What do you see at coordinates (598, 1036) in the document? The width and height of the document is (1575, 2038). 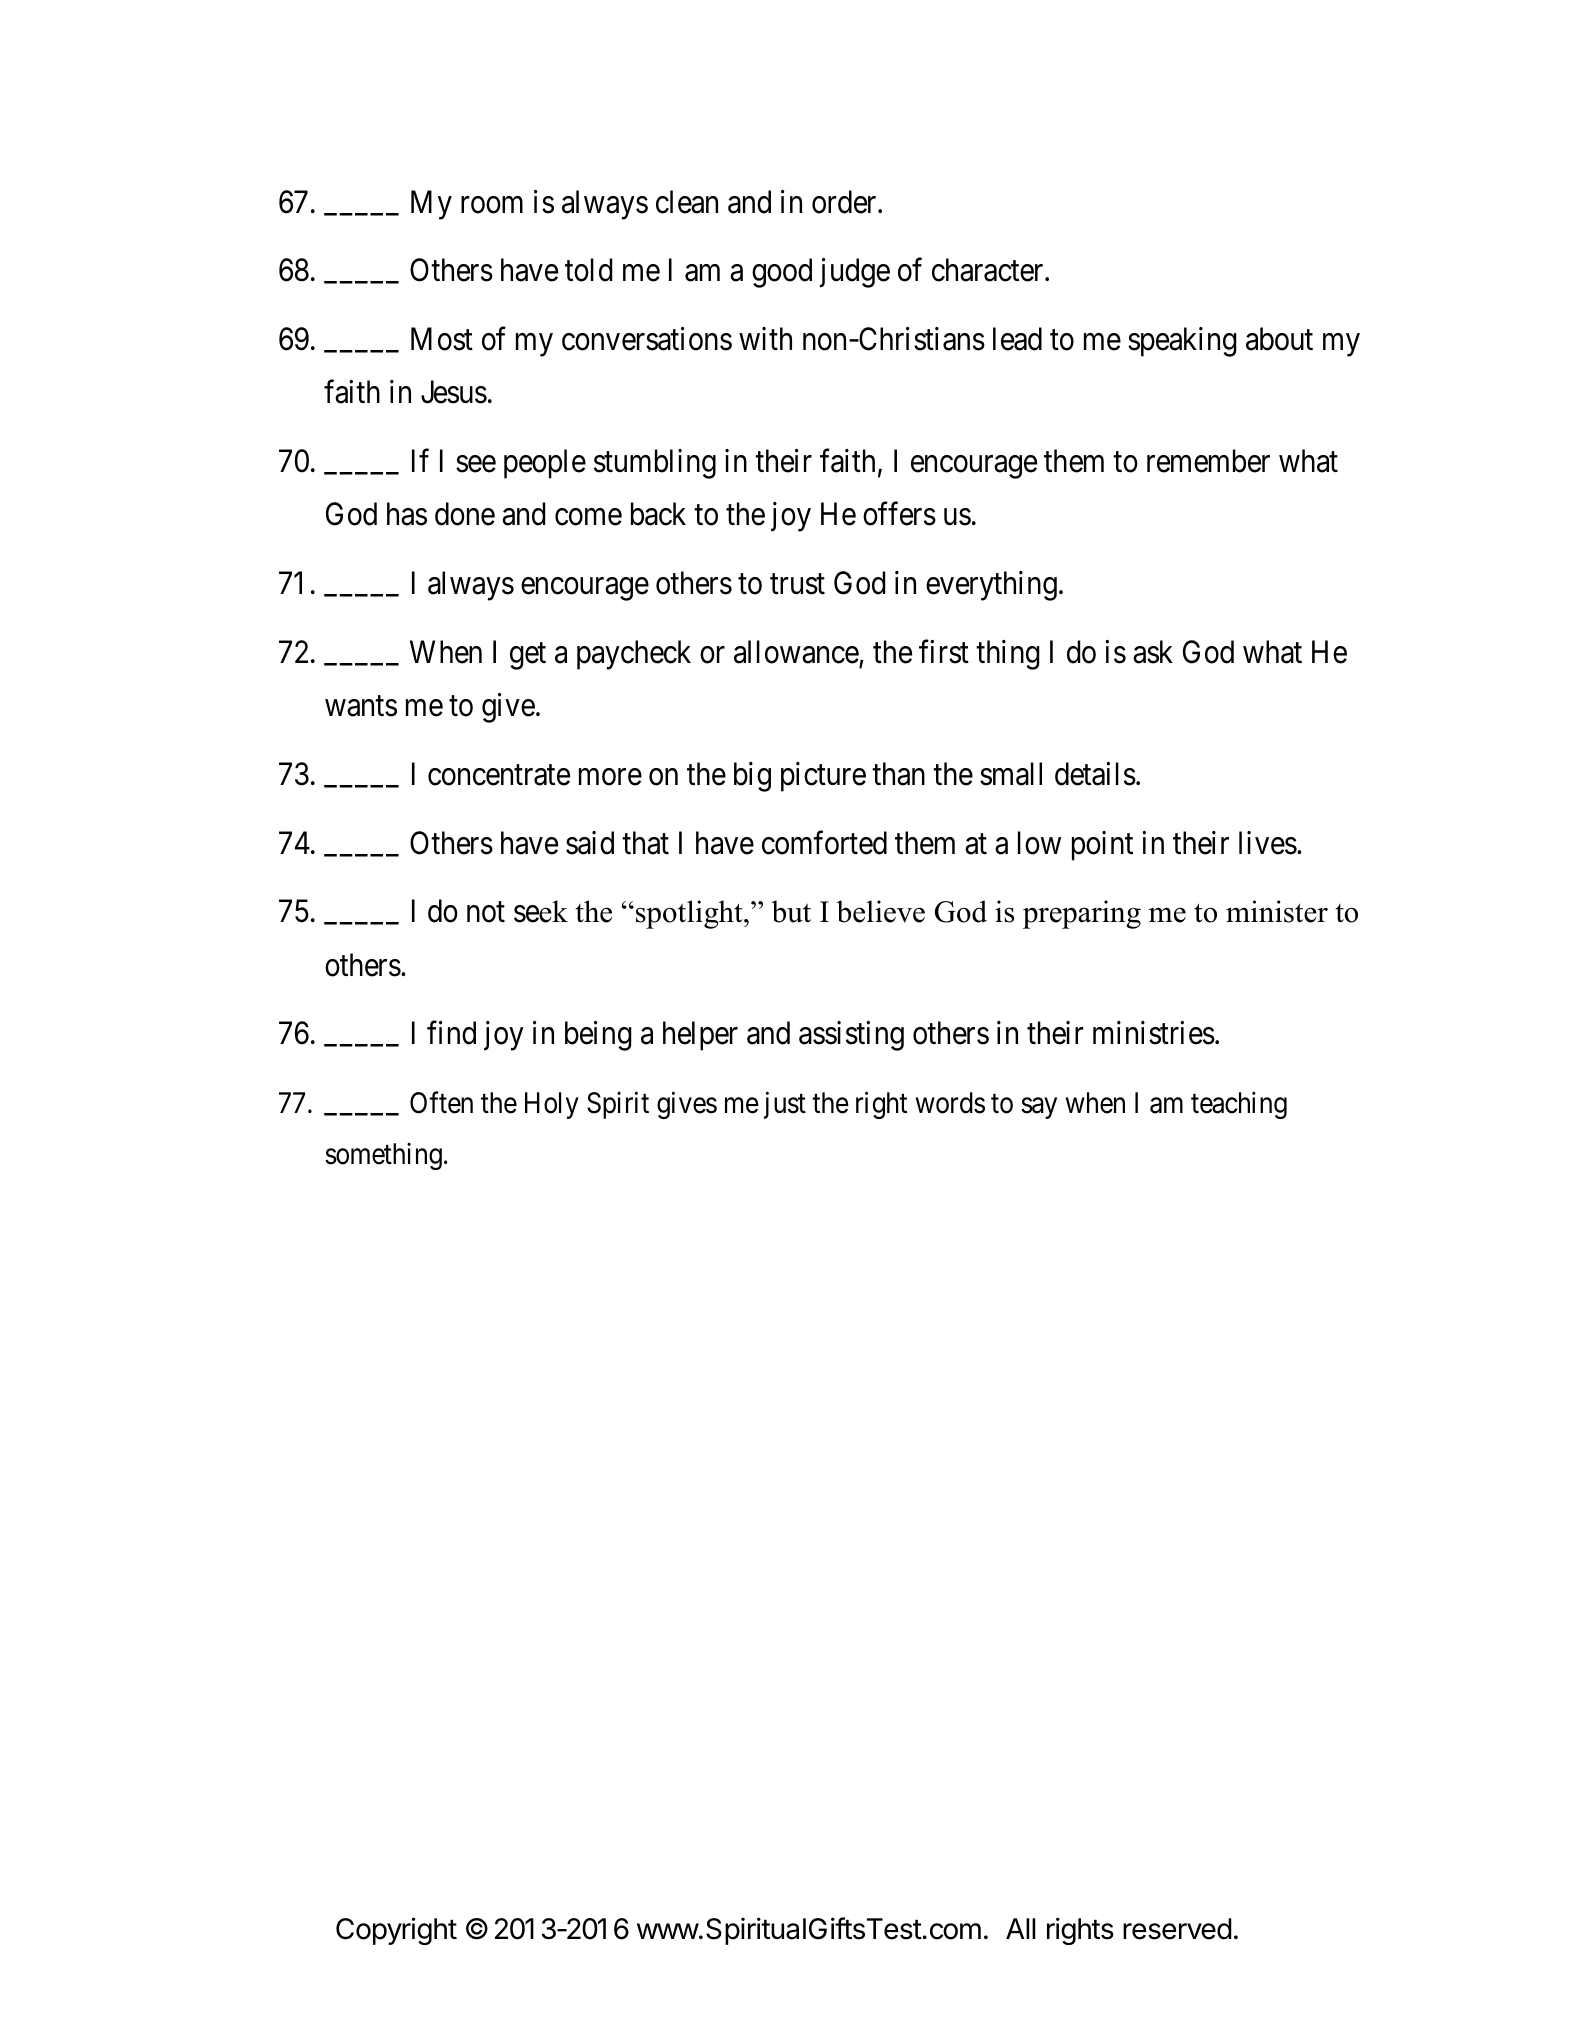 I see `being` at bounding box center [598, 1036].
